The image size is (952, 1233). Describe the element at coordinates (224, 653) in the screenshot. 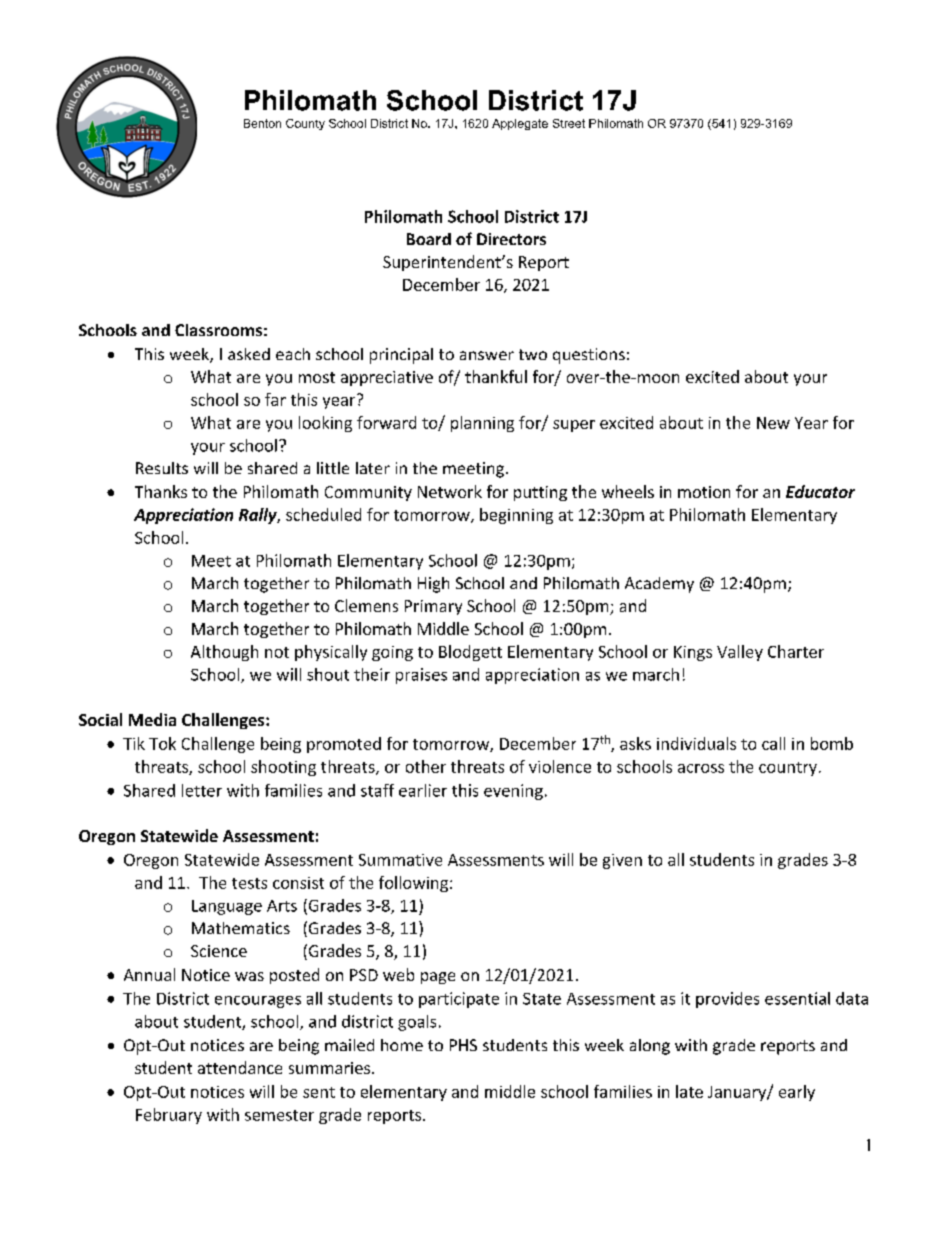

I see `Although` at that location.
